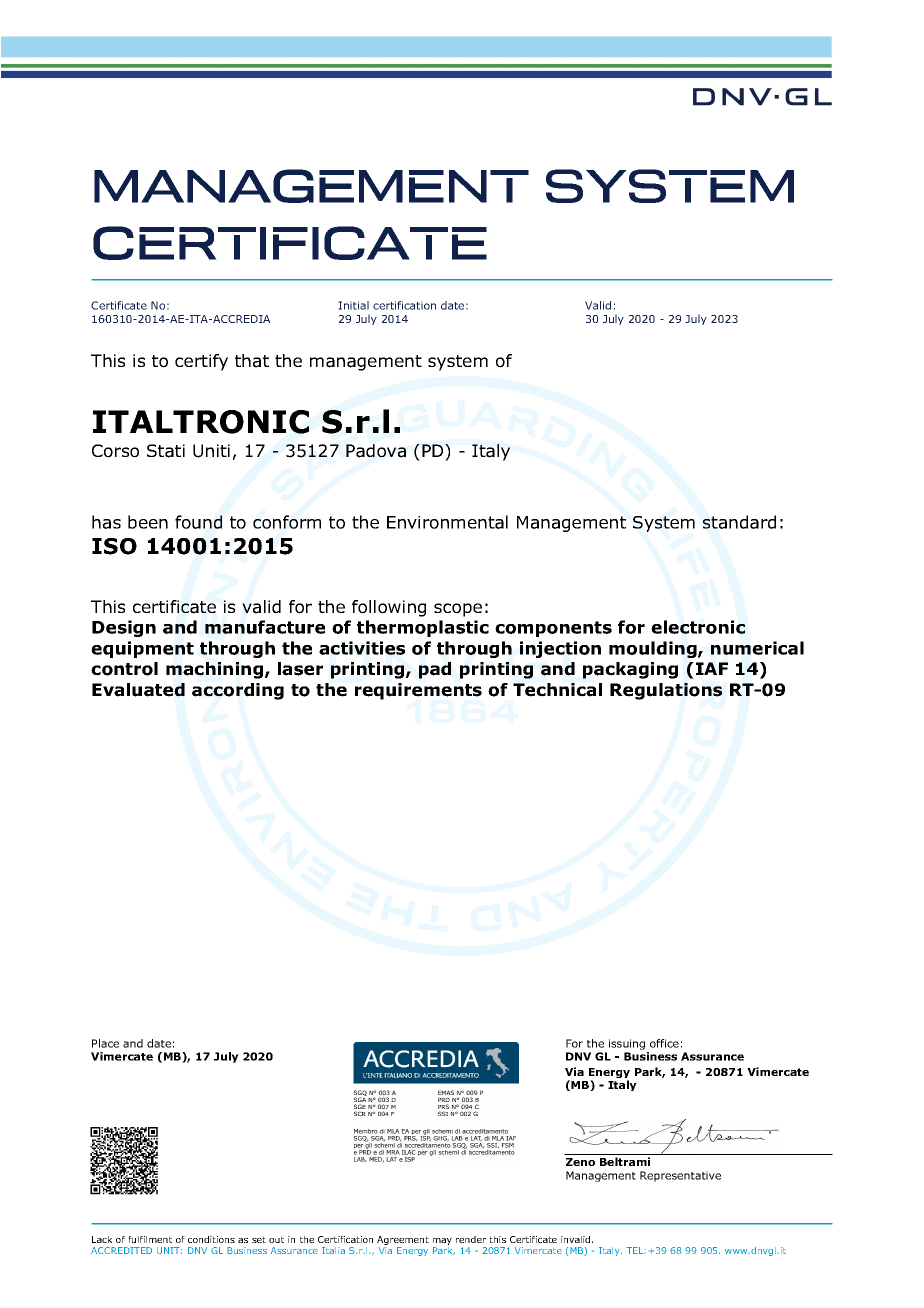  Describe the element at coordinates (201, 362) in the screenshot. I see `certify` at that location.
